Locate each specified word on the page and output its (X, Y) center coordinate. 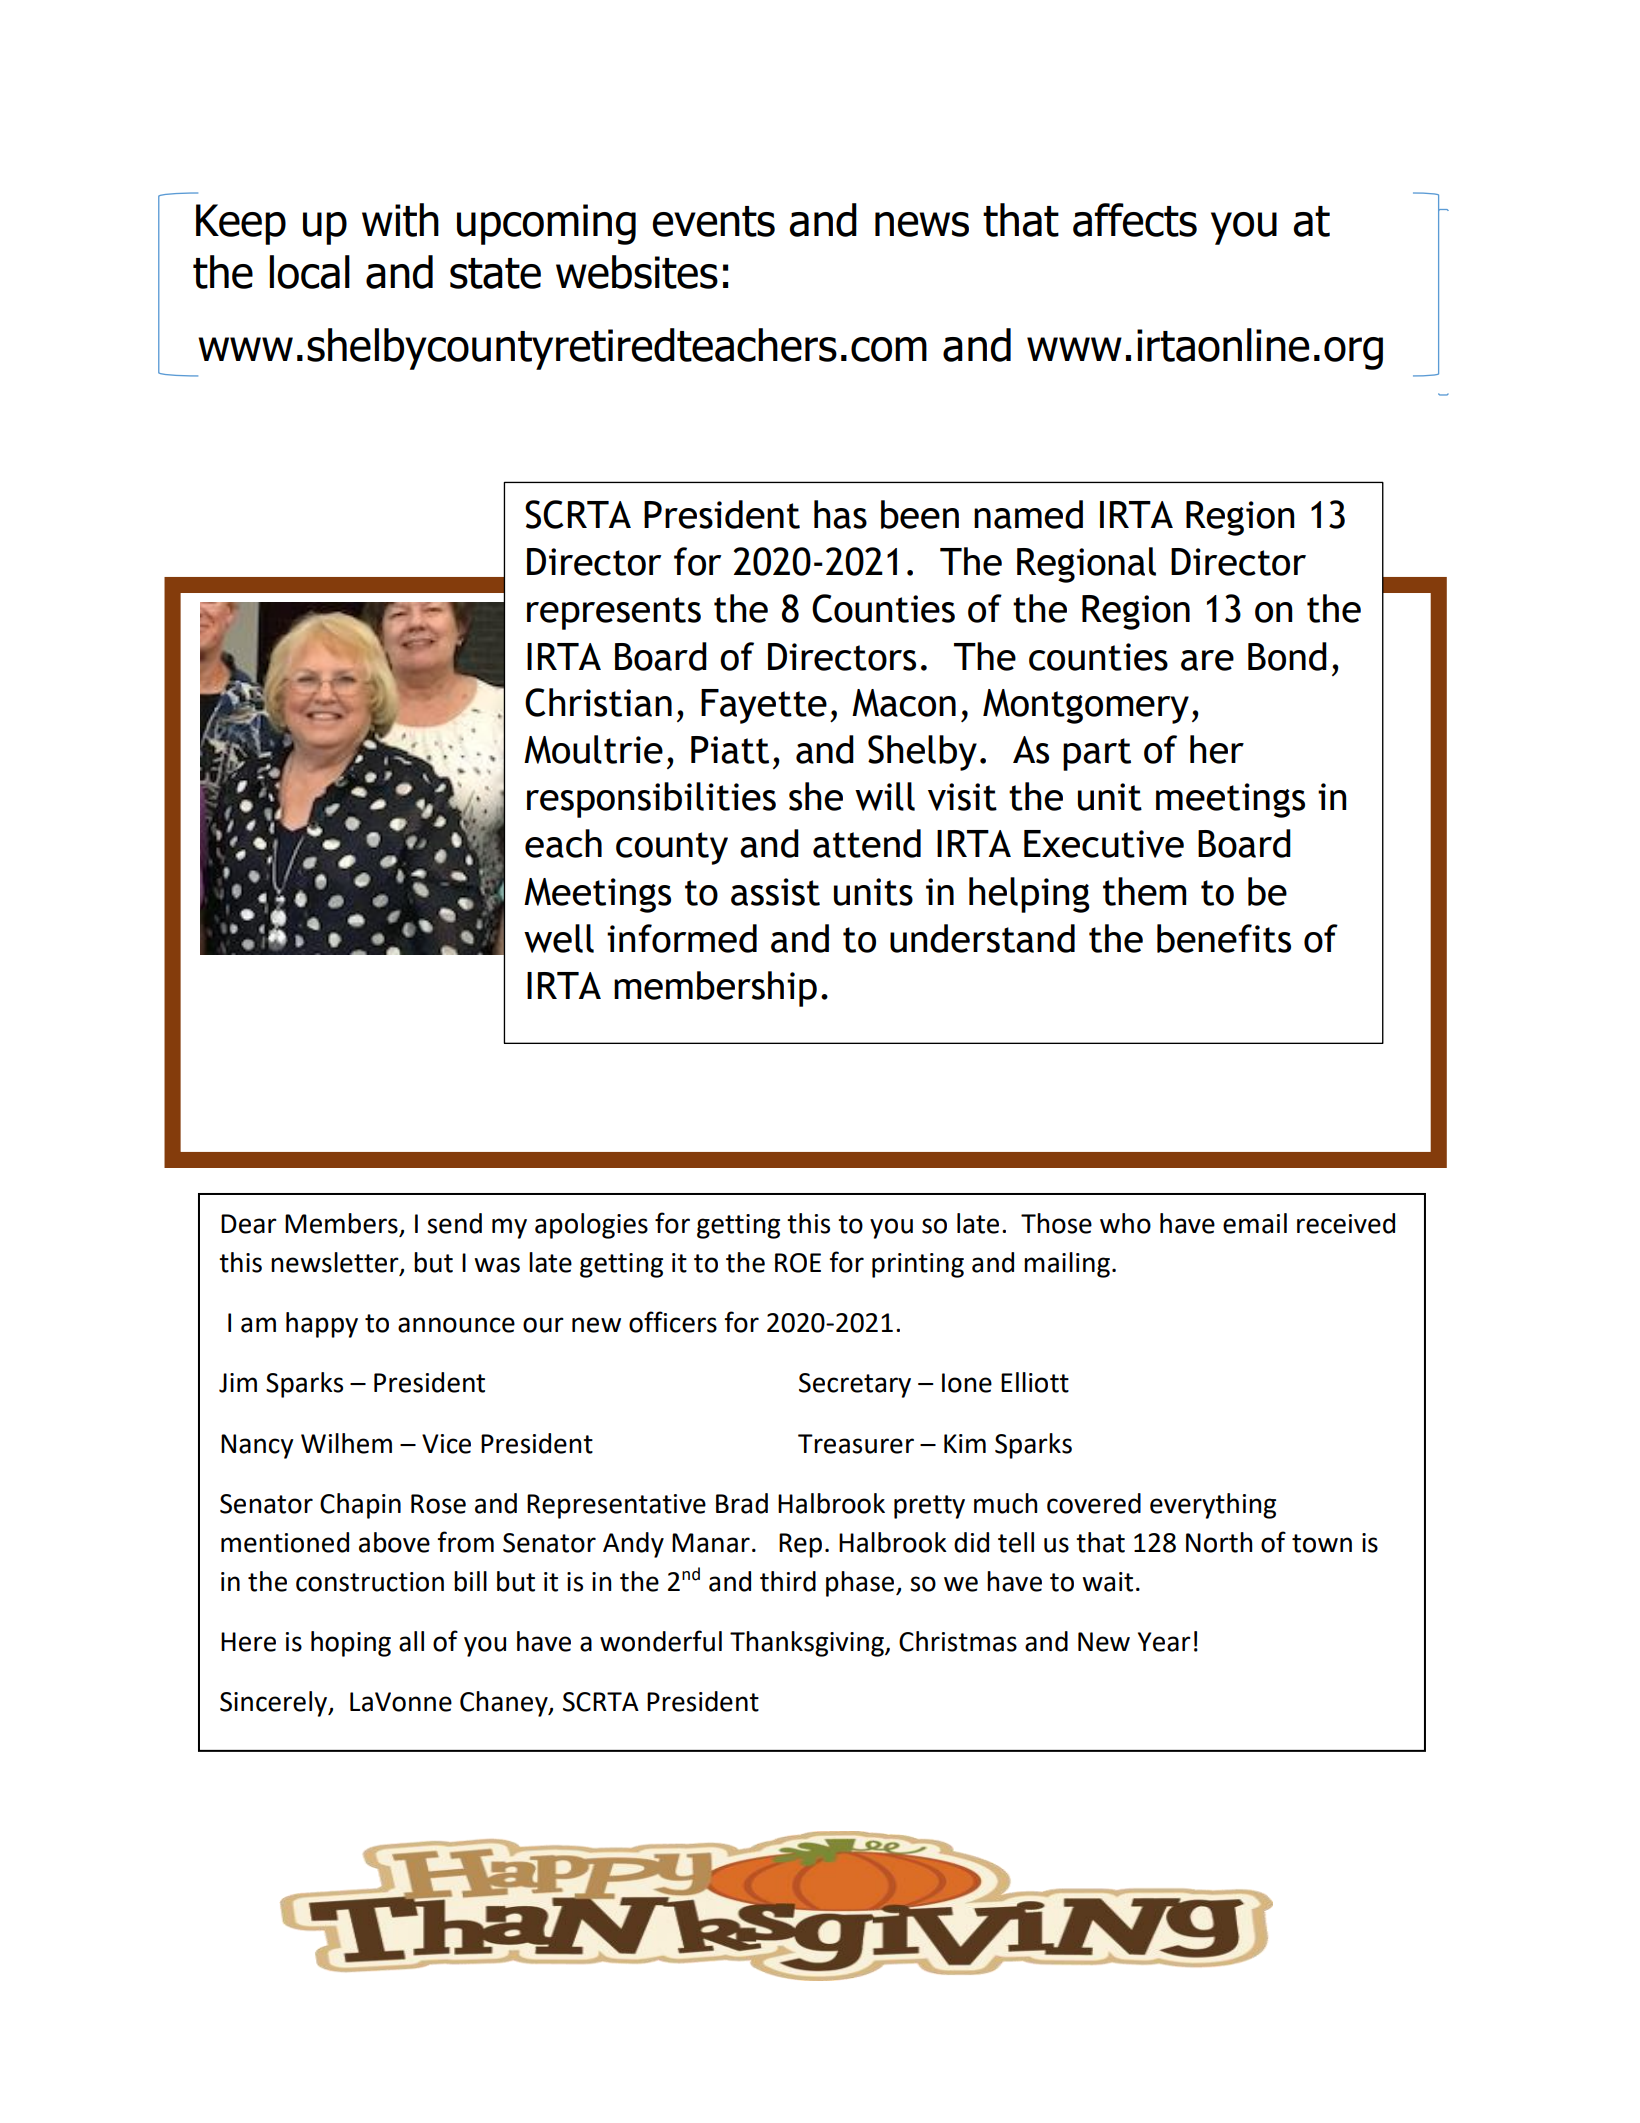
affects (1135, 220)
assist (775, 892)
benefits (1224, 938)
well (559, 938)
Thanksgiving (808, 1644)
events (713, 221)
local (309, 272)
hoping (351, 1644)
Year (1164, 1642)
